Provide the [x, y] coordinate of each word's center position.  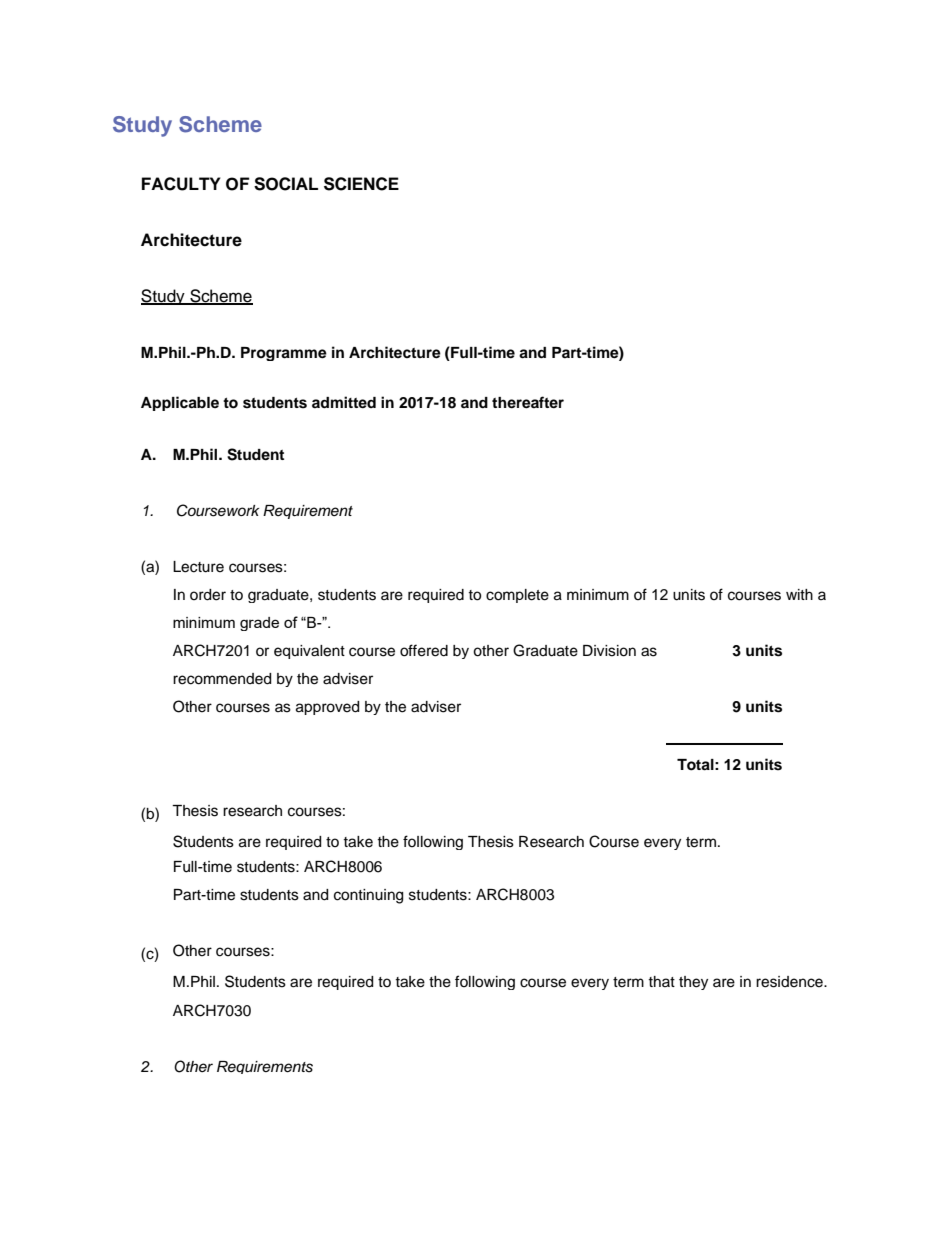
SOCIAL [286, 184]
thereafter [528, 402]
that [661, 981]
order [208, 595]
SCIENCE [361, 184]
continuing [368, 896]
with [799, 594]
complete [517, 596]
